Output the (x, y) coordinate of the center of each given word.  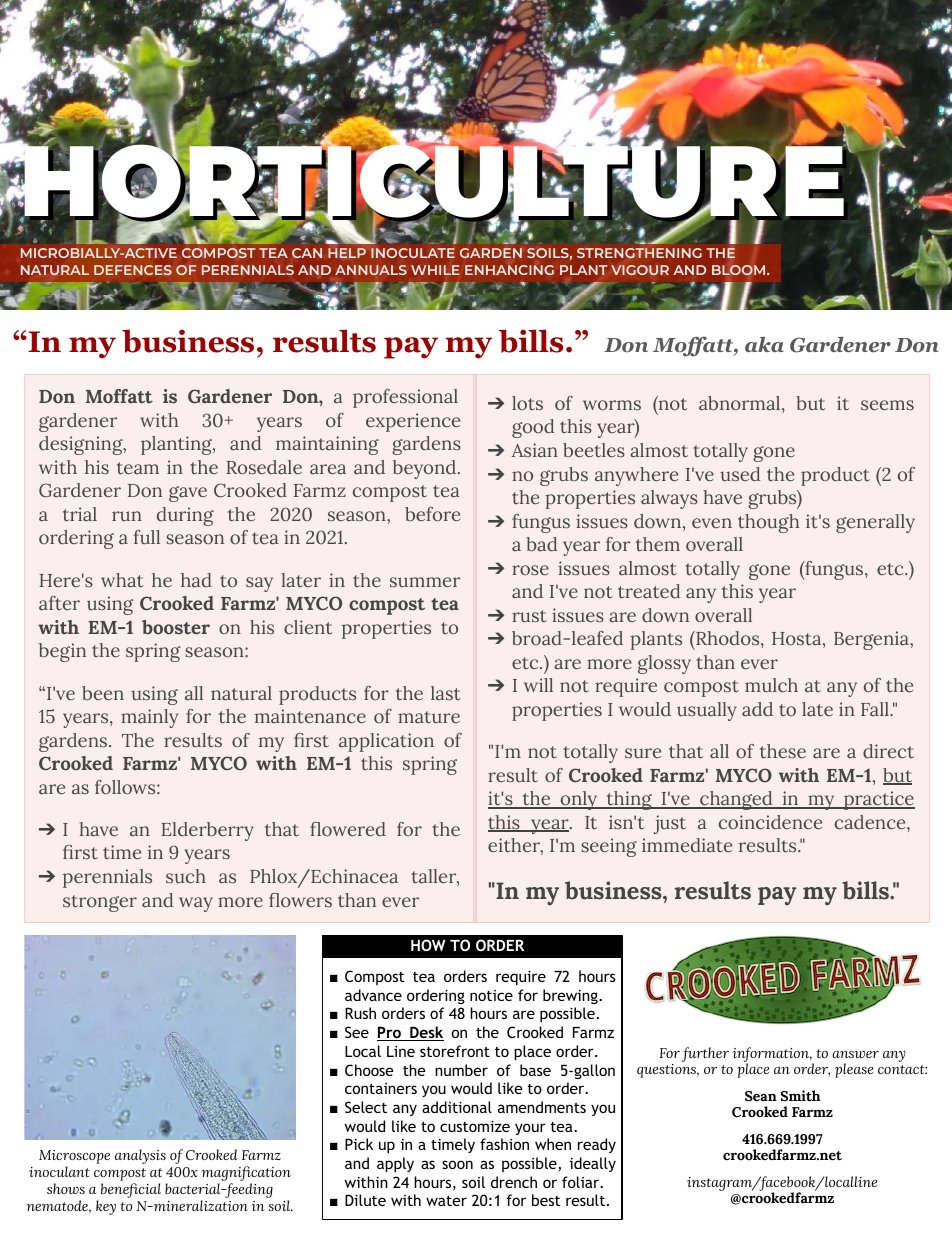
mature (429, 717)
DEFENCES (133, 270)
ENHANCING (509, 270)
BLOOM (740, 270)
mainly (149, 718)
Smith (800, 1096)
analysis (140, 1156)
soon (457, 1164)
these (783, 751)
